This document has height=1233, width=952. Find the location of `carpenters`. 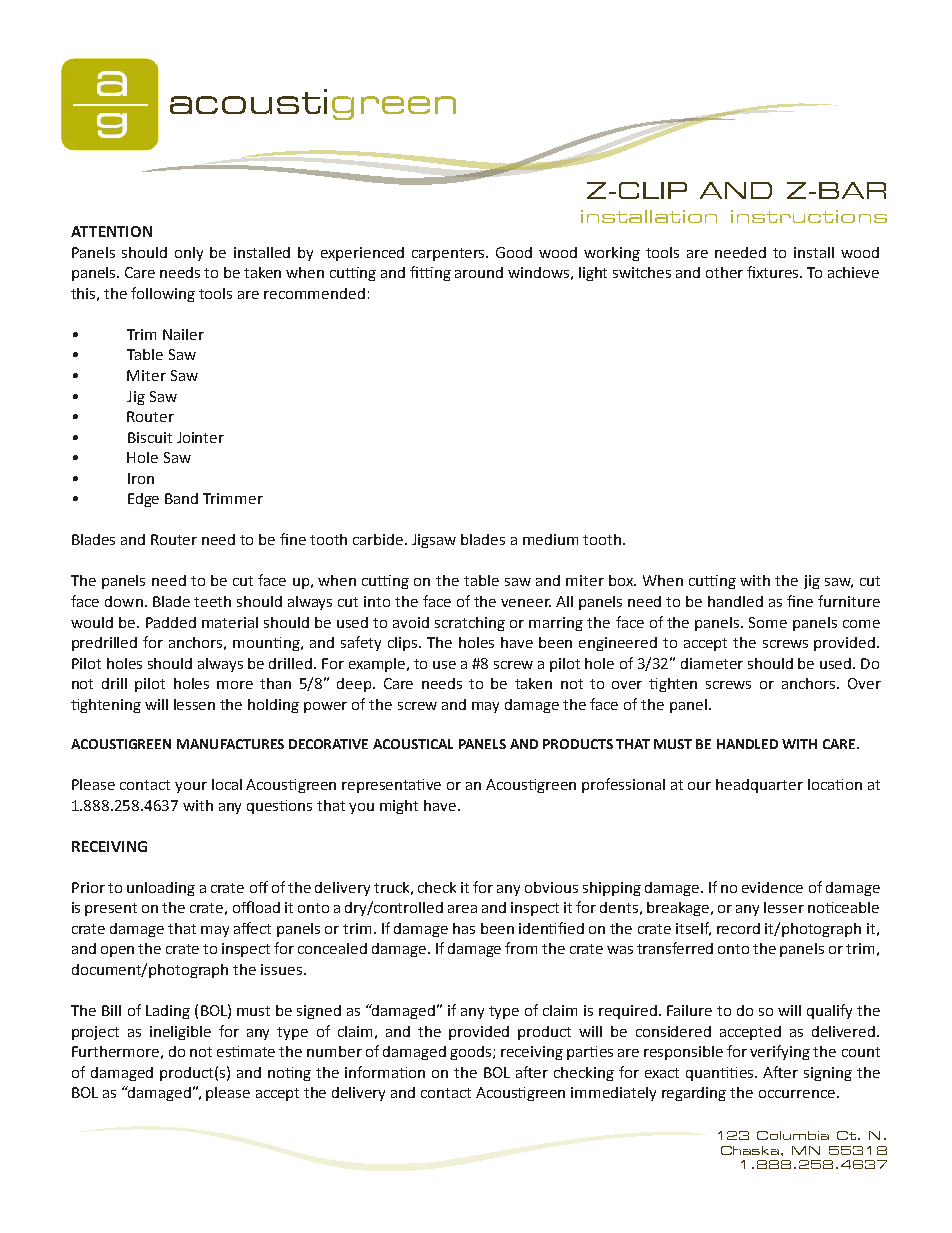

carpenters is located at coordinates (450, 254).
